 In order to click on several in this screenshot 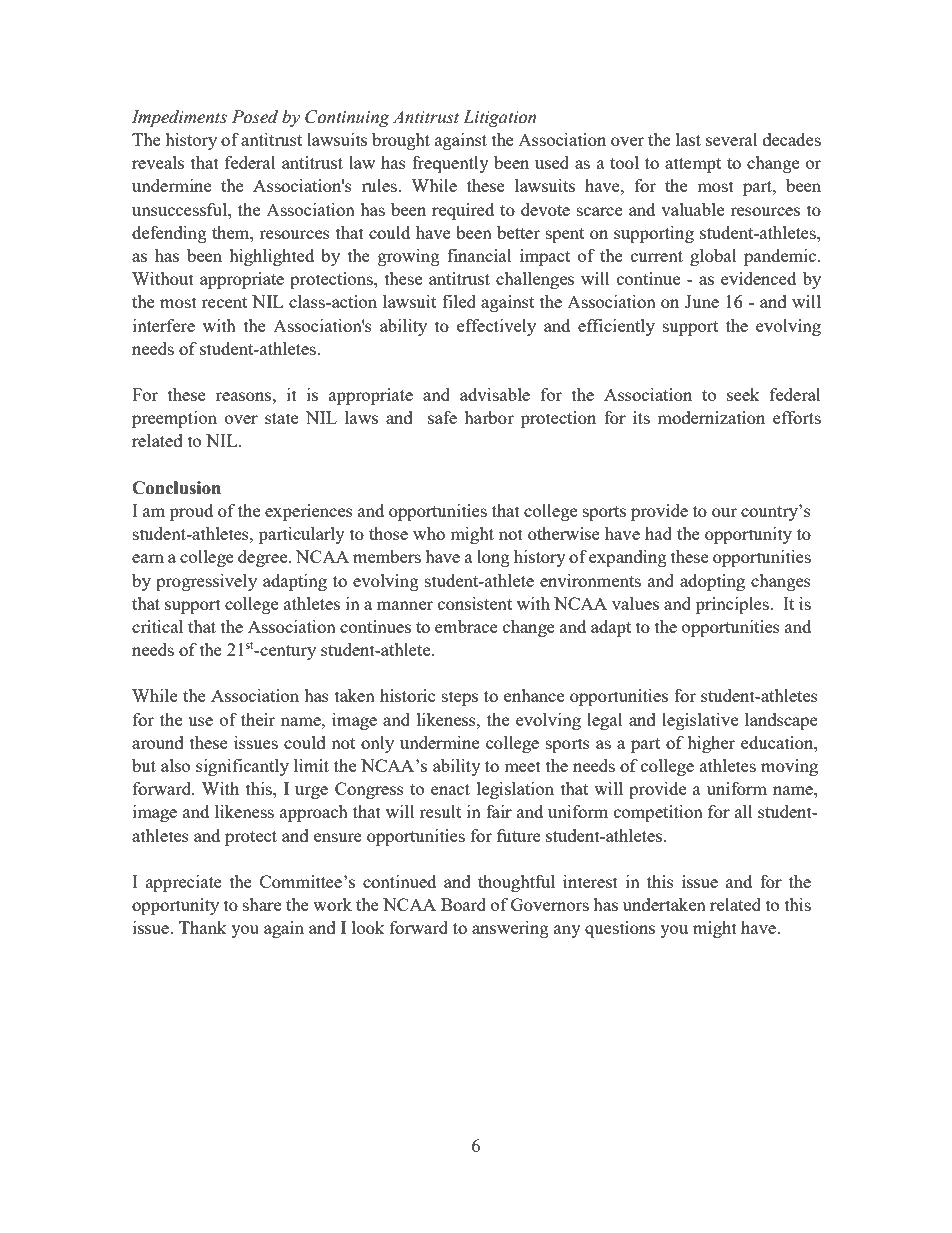, I will do `click(732, 139)`.
